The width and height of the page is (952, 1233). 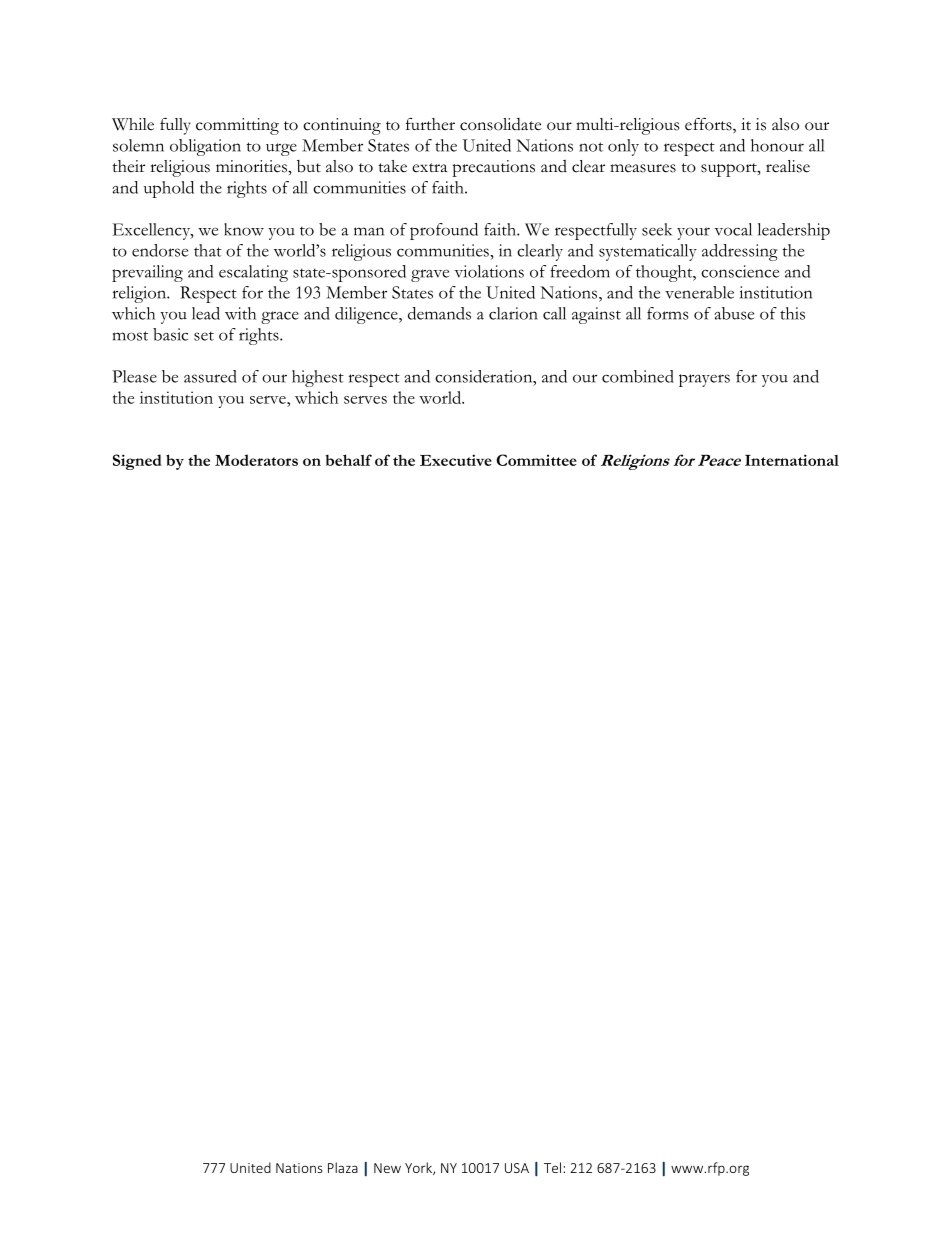 What do you see at coordinates (792, 460) in the page?
I see `International` at bounding box center [792, 460].
